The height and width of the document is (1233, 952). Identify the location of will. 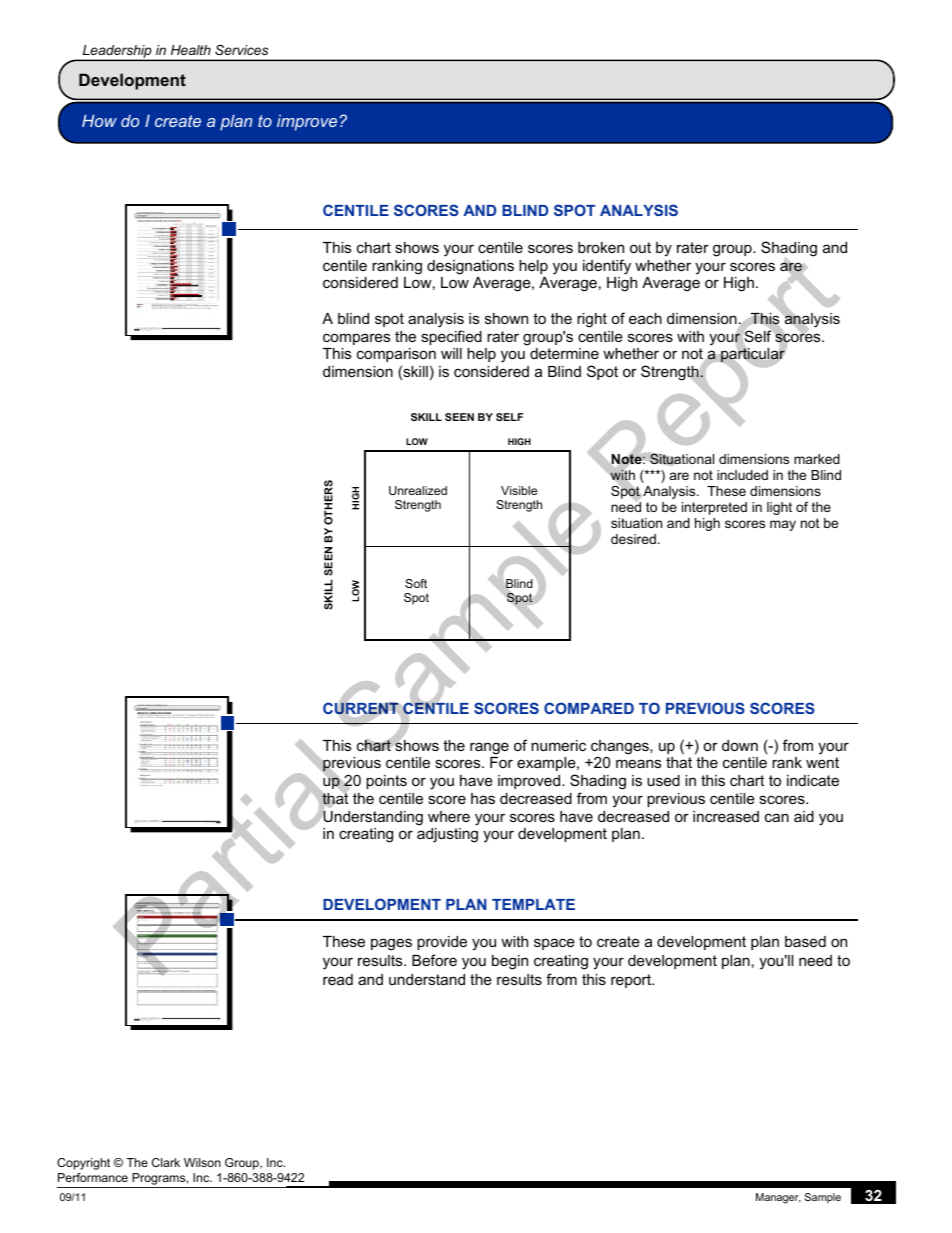
(451, 353).
